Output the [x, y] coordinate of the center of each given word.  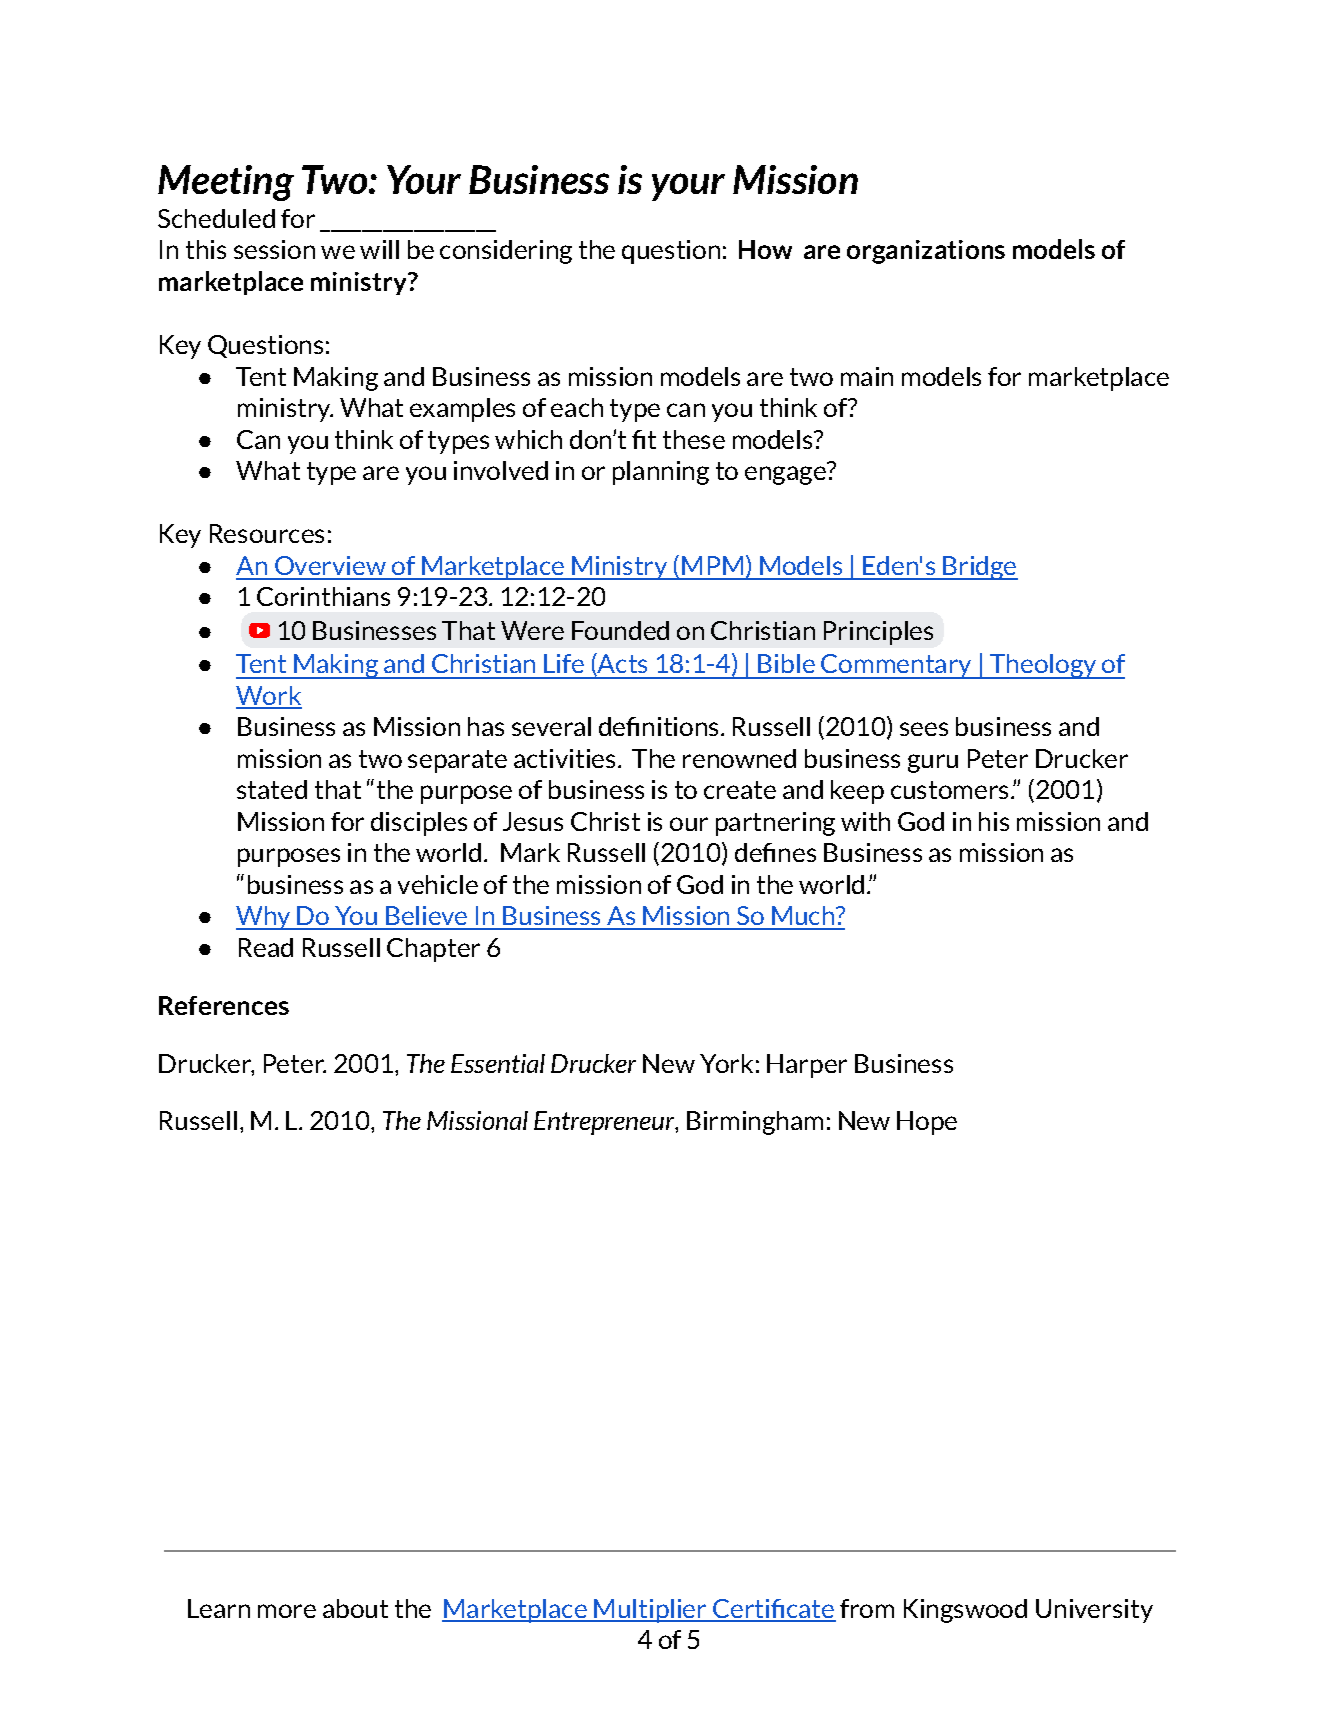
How [765, 249]
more [287, 1611]
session [274, 249]
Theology [1043, 666]
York [726, 1063]
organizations [926, 252]
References [224, 1005]
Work [269, 697]
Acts [621, 664]
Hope [927, 1123]
